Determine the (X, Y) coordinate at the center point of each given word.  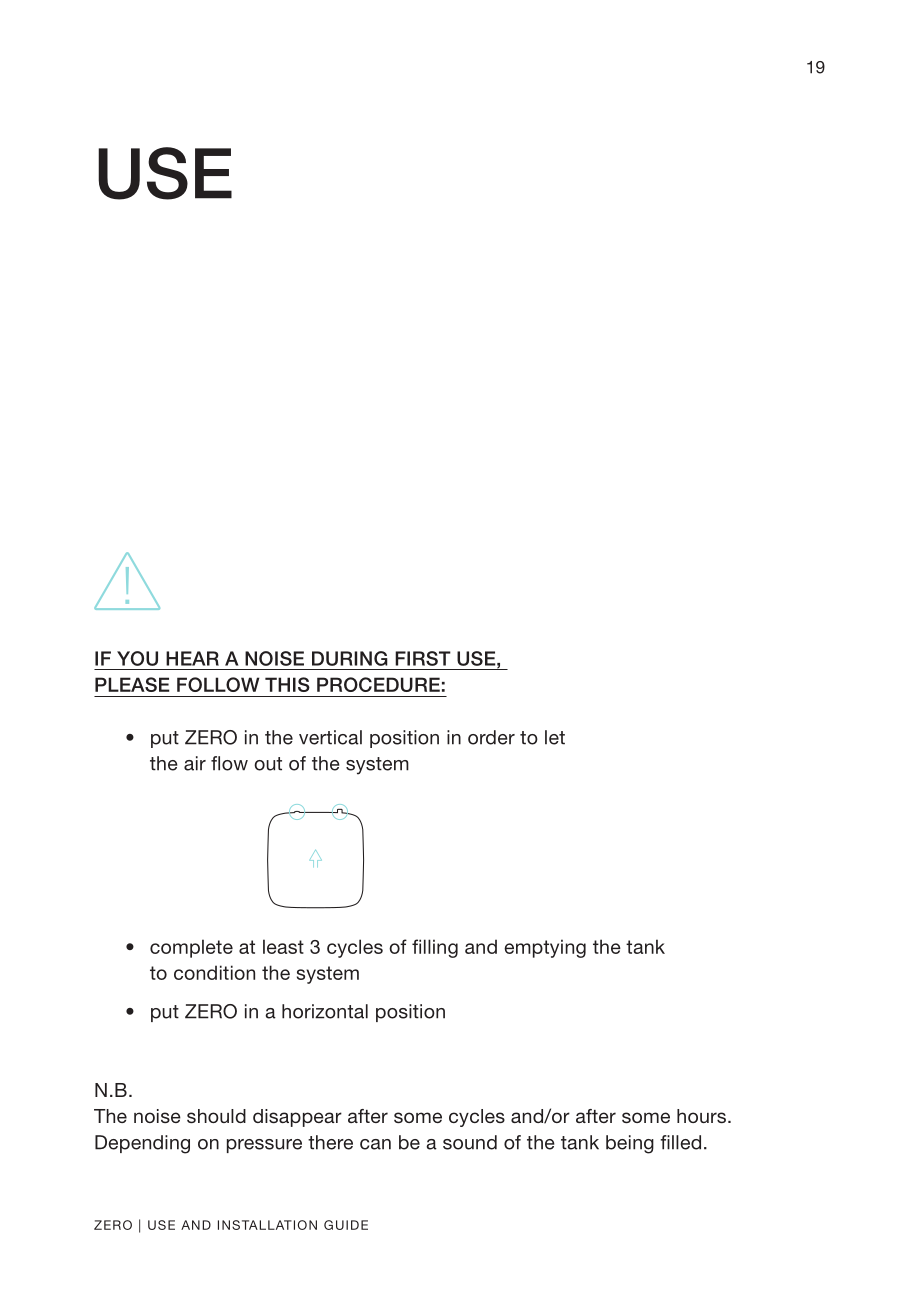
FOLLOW (218, 684)
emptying (545, 948)
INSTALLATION (267, 1225)
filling (435, 948)
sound (470, 1142)
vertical (330, 737)
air (195, 763)
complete (191, 948)
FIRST (423, 658)
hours (703, 1116)
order (491, 737)
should (216, 1116)
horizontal (325, 1011)
